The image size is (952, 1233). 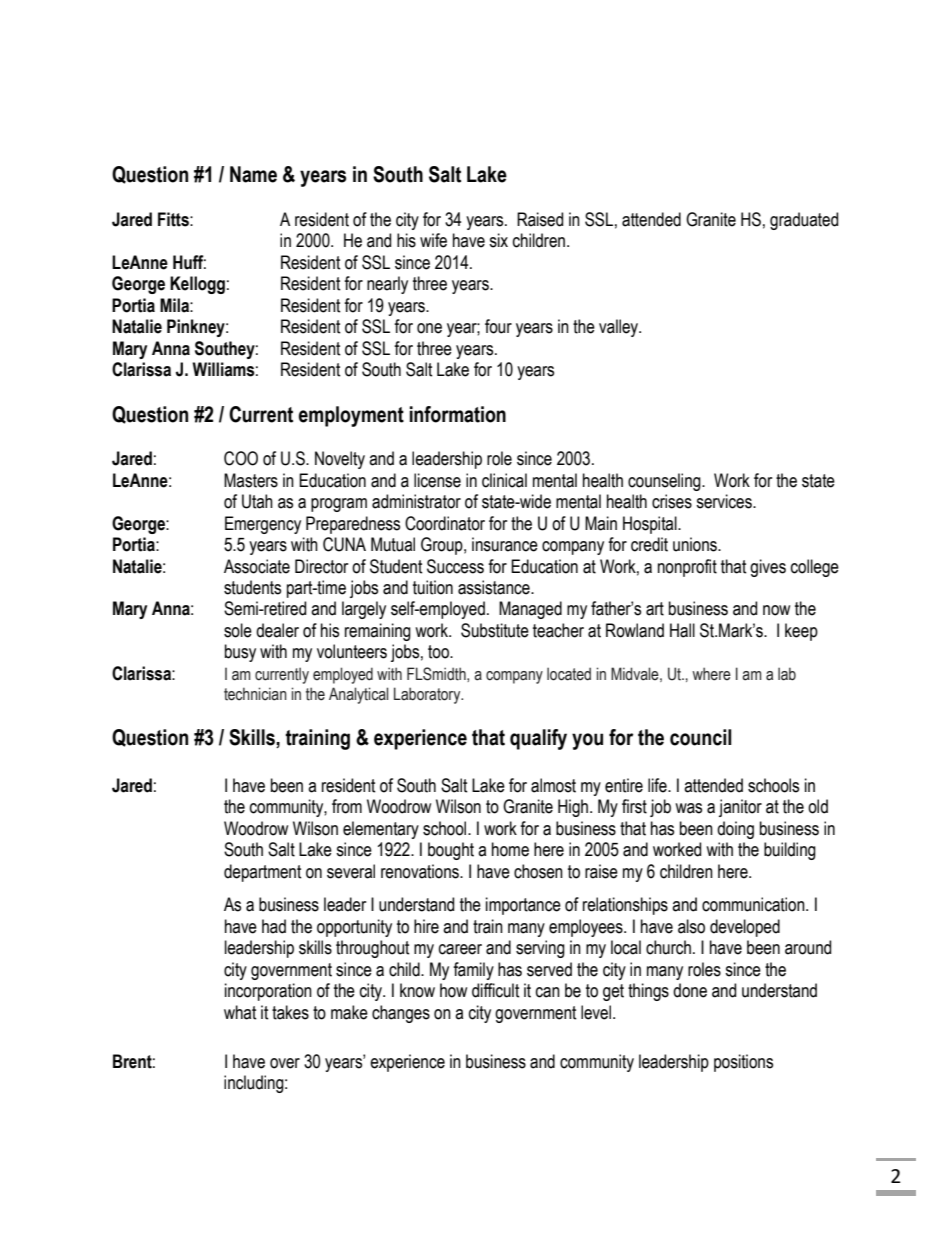 What do you see at coordinates (701, 737) in the page?
I see `council` at bounding box center [701, 737].
